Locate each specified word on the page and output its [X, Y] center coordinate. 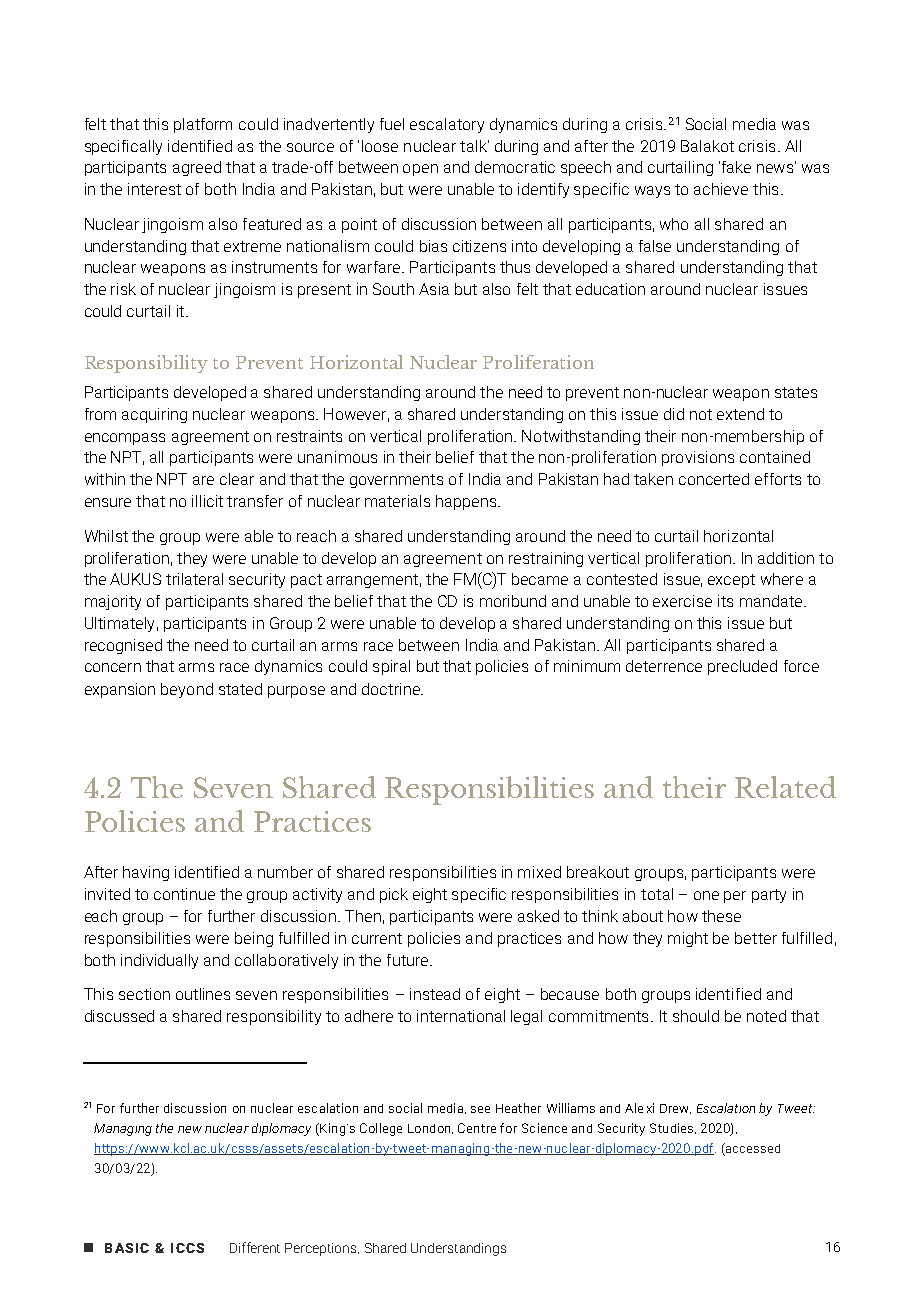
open [420, 170]
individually [159, 961]
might [688, 939]
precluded [742, 667]
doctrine [392, 689]
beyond [187, 690]
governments [396, 481]
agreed [197, 168]
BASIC [127, 1248]
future [409, 960]
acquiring [154, 415]
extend [740, 414]
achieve [721, 189]
